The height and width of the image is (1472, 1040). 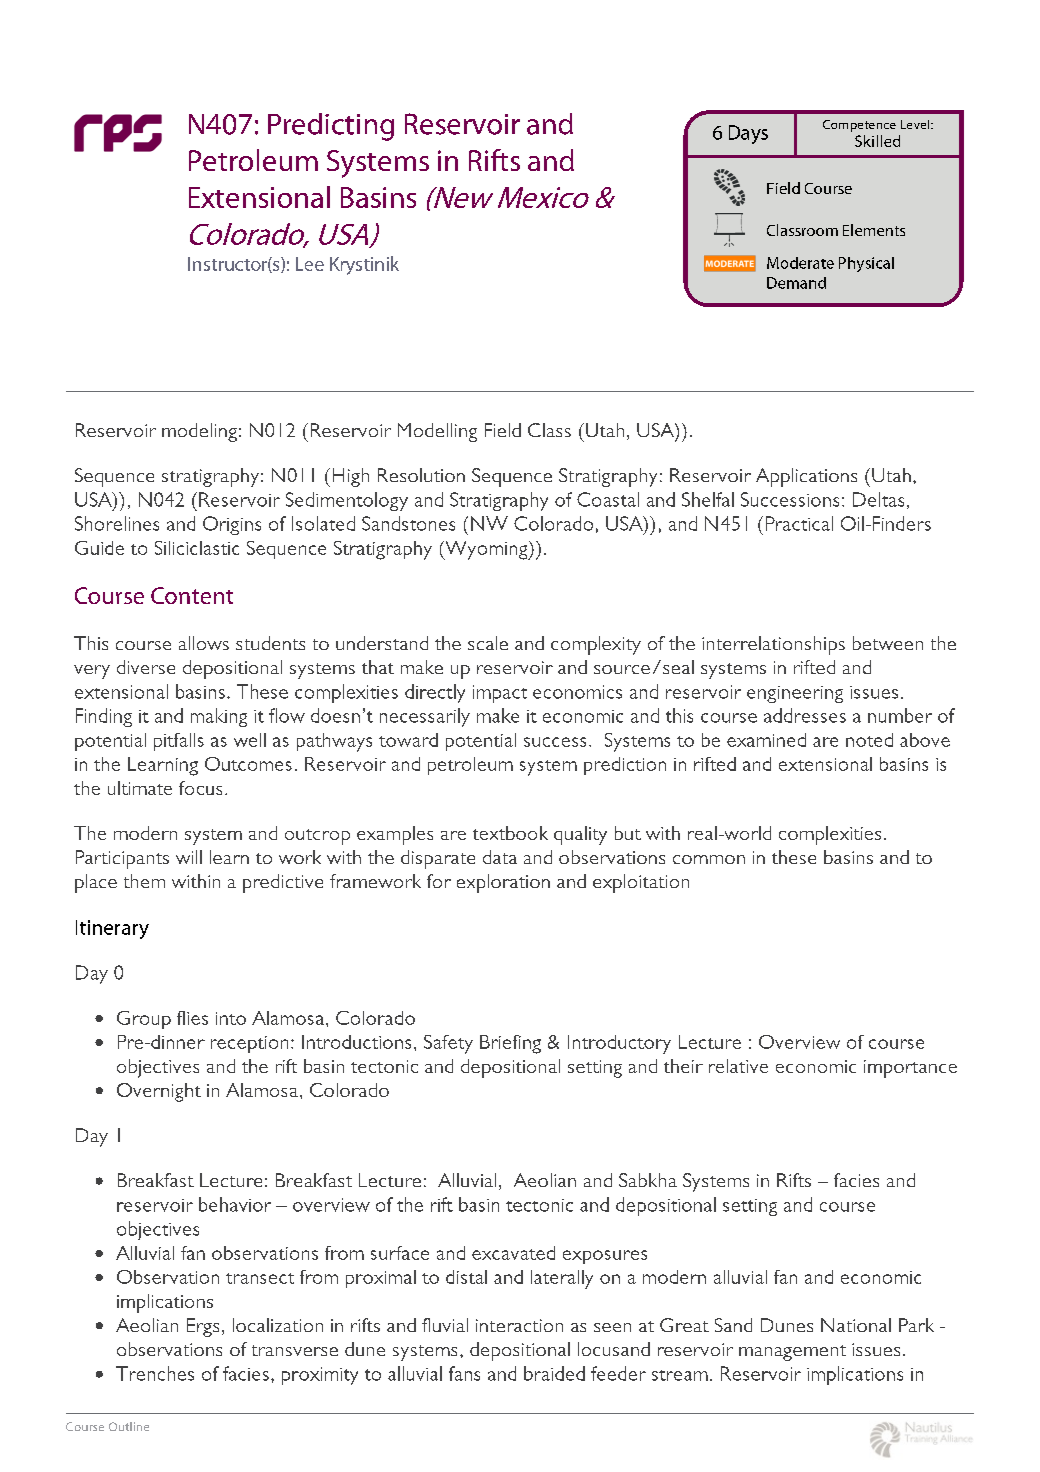 What do you see at coordinates (200, 788) in the image?
I see `focus` at bounding box center [200, 788].
